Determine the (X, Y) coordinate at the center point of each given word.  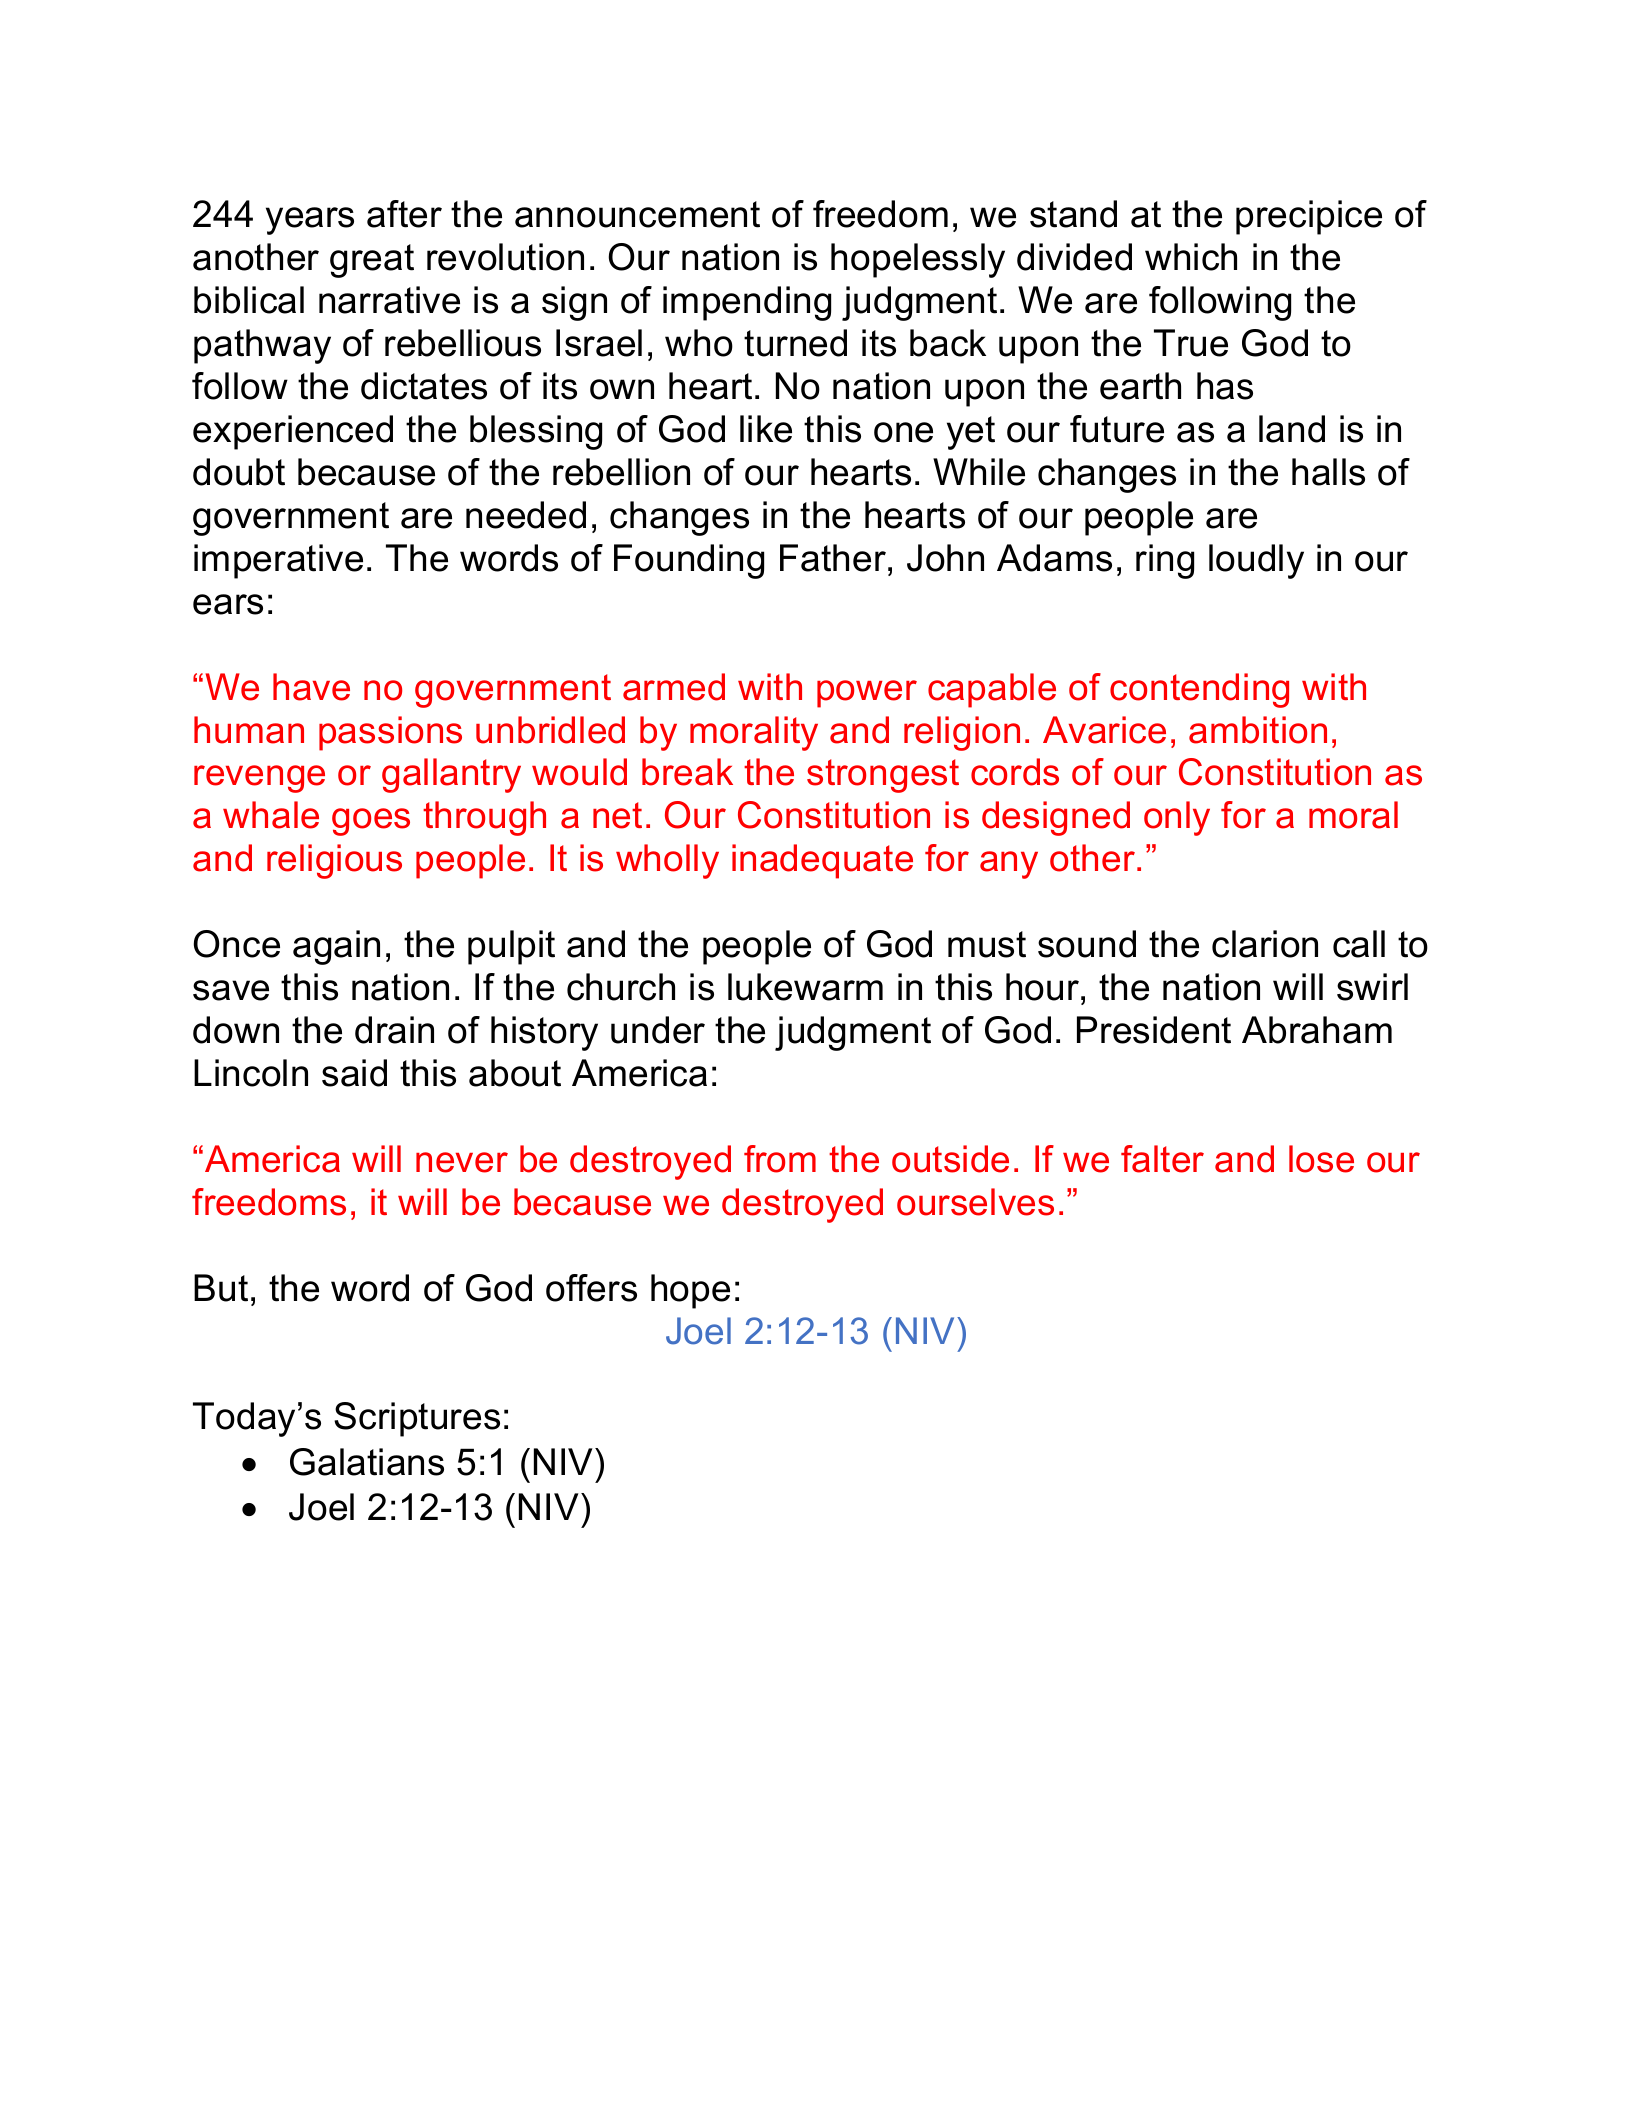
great (372, 261)
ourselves (975, 1202)
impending (747, 303)
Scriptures (417, 1419)
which (1191, 257)
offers (591, 1288)
